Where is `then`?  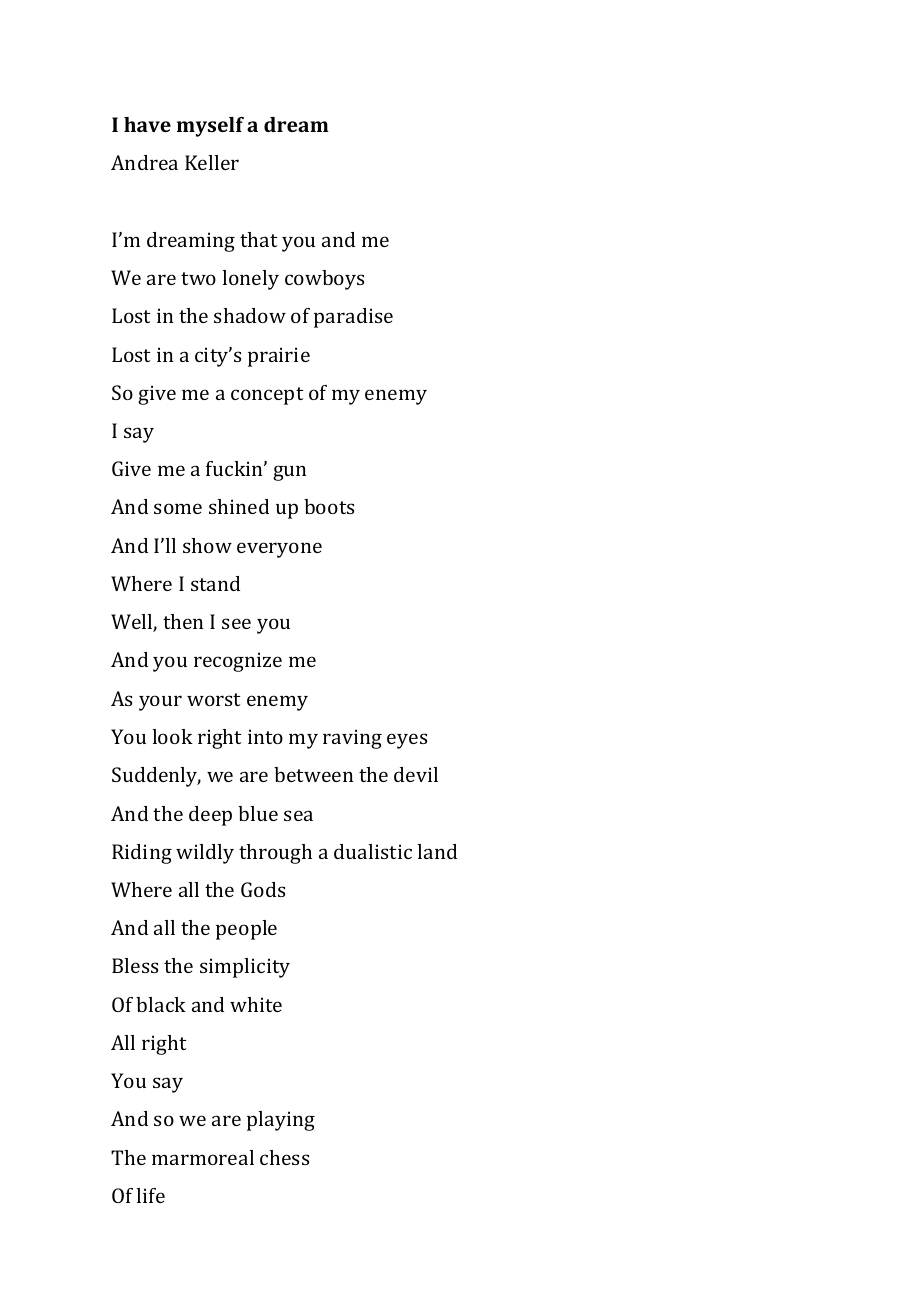
then is located at coordinates (183, 621).
